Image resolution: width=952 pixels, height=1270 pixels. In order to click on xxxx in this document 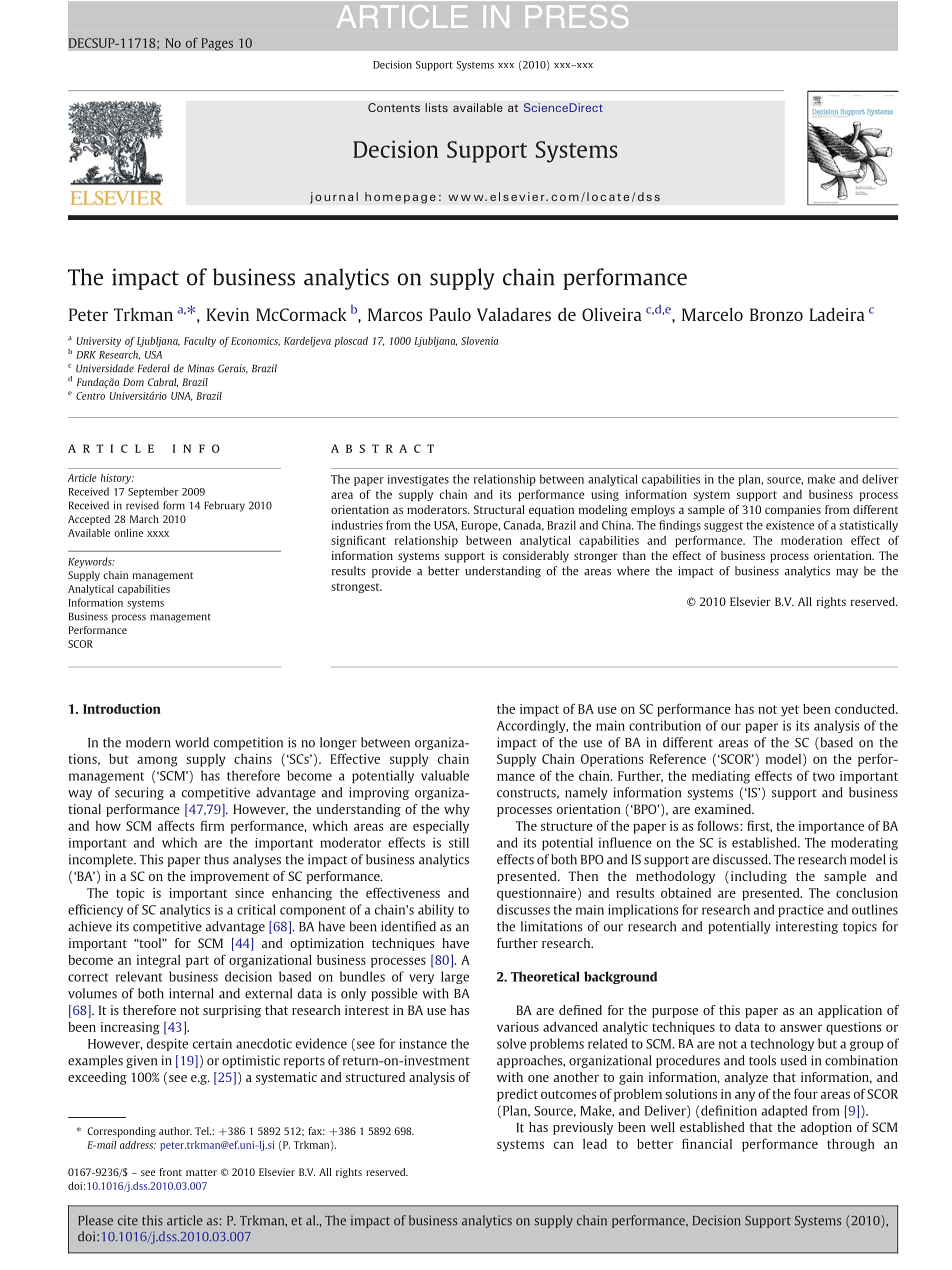, I will do `click(158, 534)`.
